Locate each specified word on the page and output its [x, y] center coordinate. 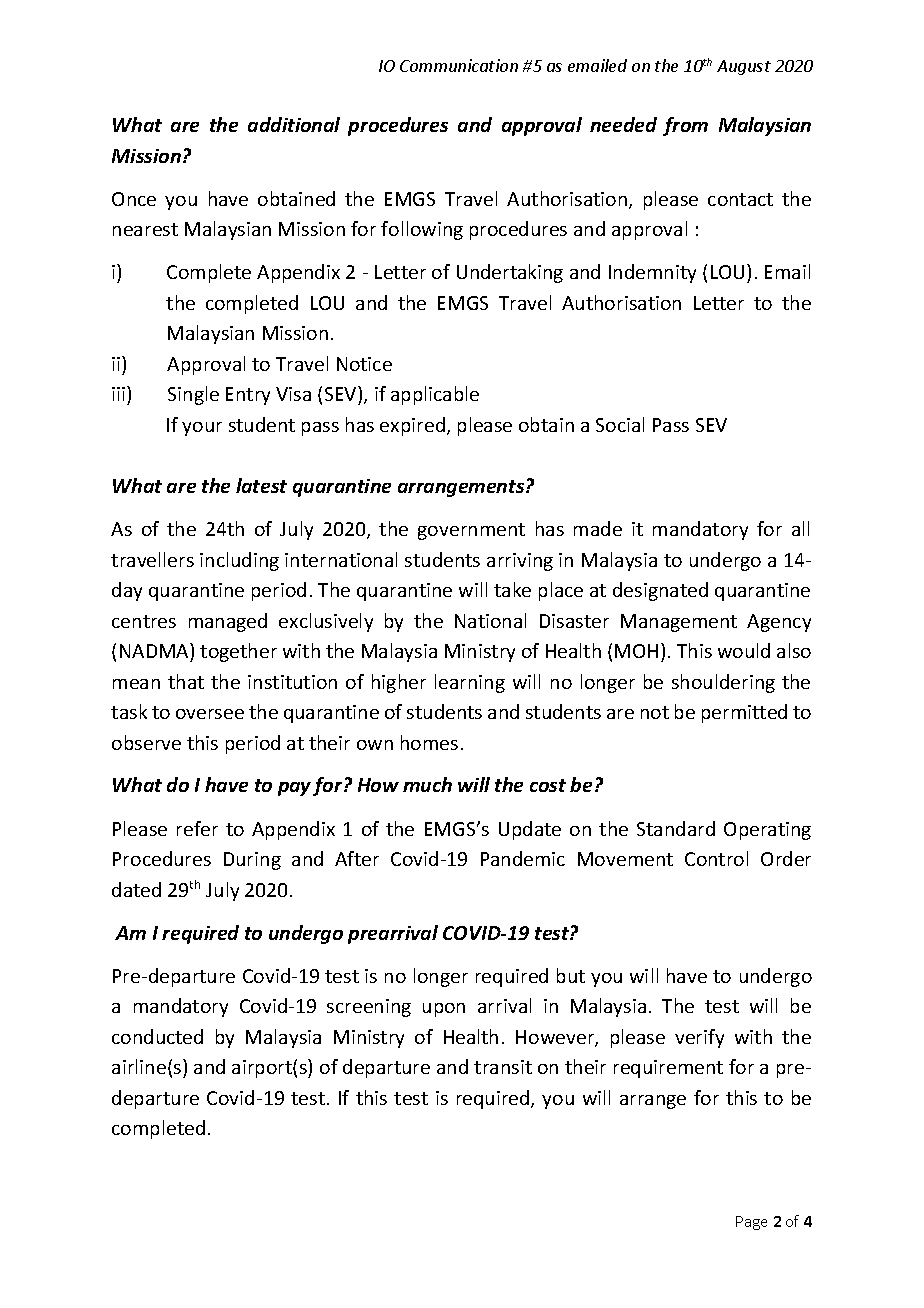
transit [503, 1067]
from [685, 126]
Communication [459, 65]
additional [294, 124]
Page [751, 1223]
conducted [157, 1036]
